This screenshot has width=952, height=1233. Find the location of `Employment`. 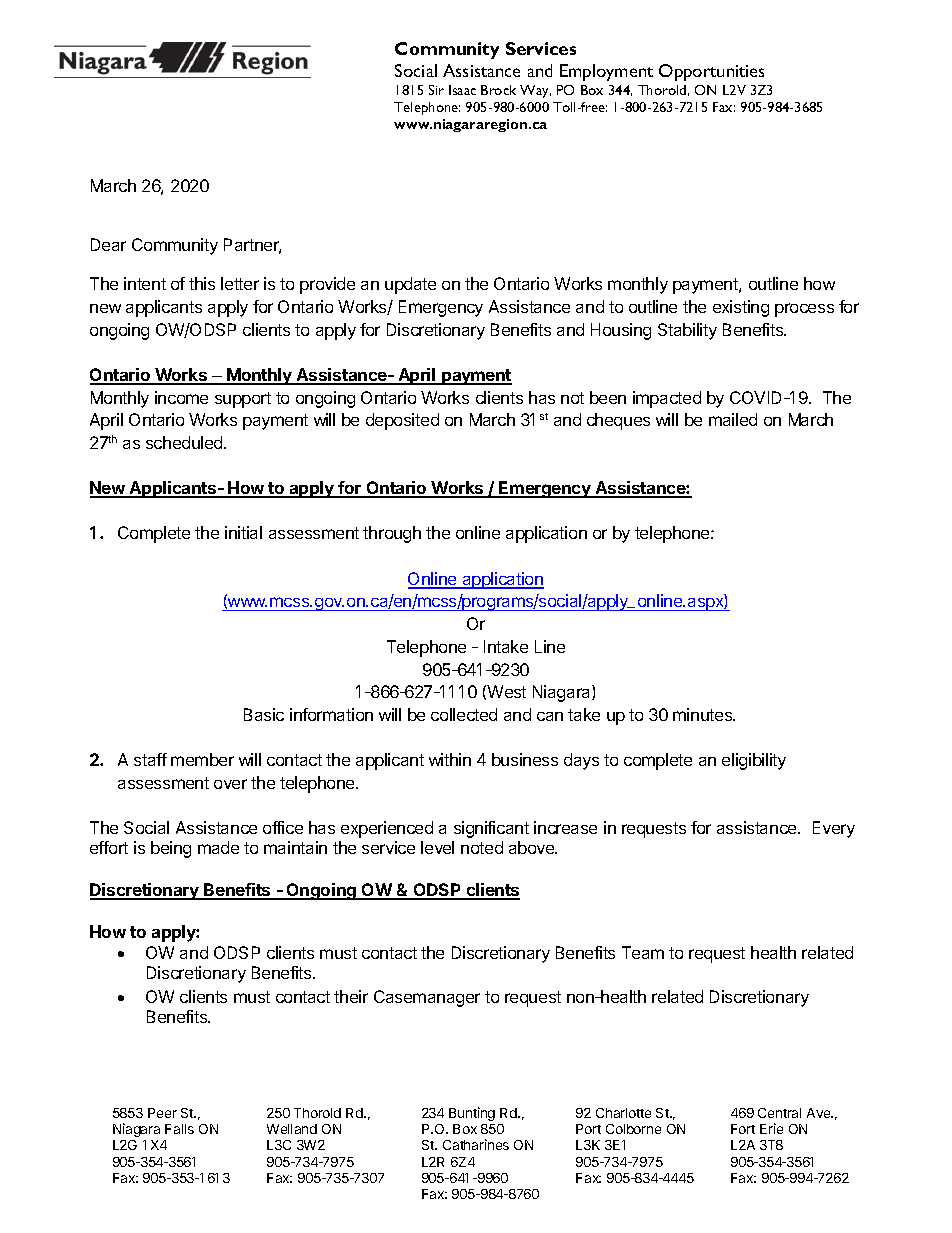

Employment is located at coordinates (606, 72).
